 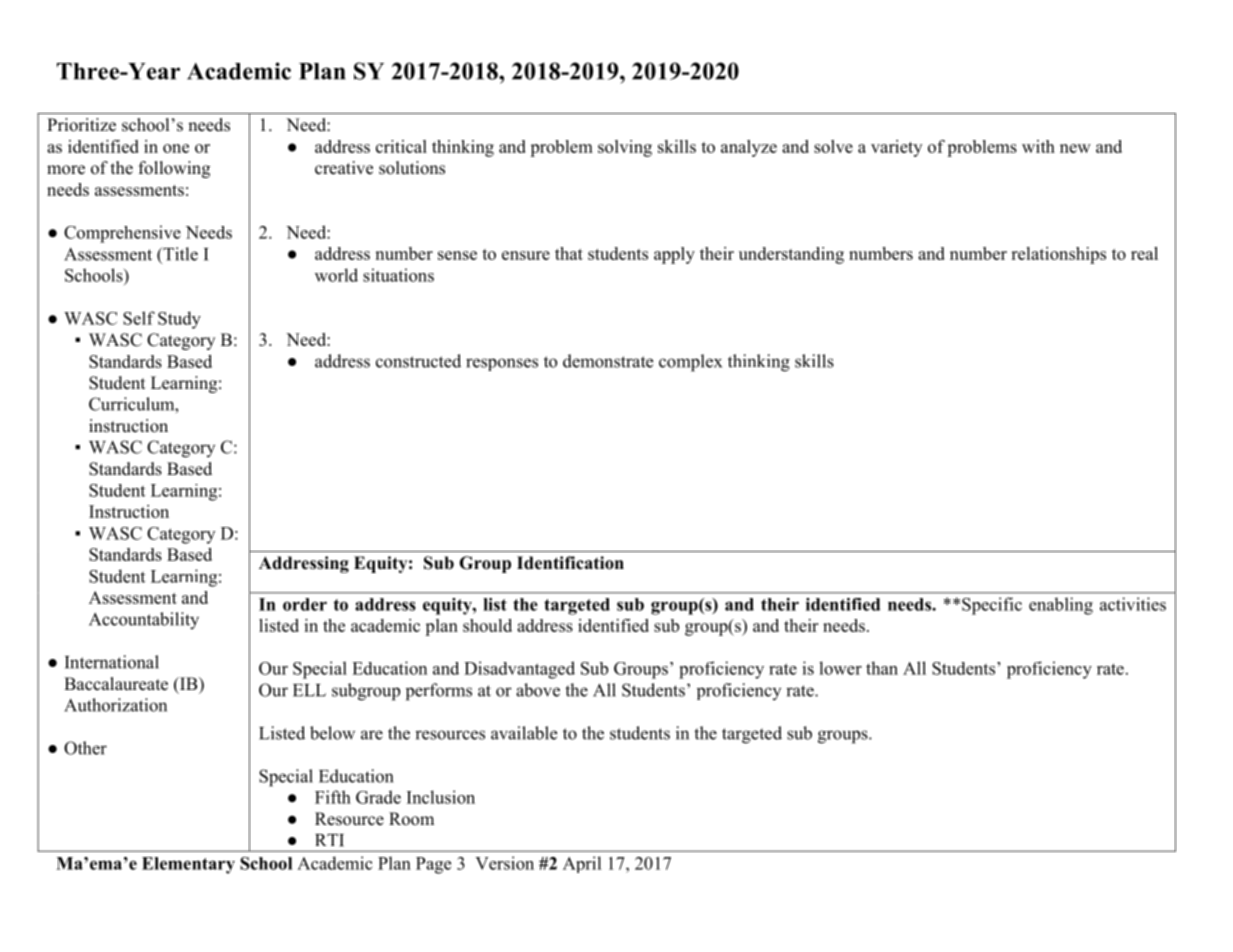 What do you see at coordinates (176, 148) in the screenshot?
I see `one` at bounding box center [176, 148].
